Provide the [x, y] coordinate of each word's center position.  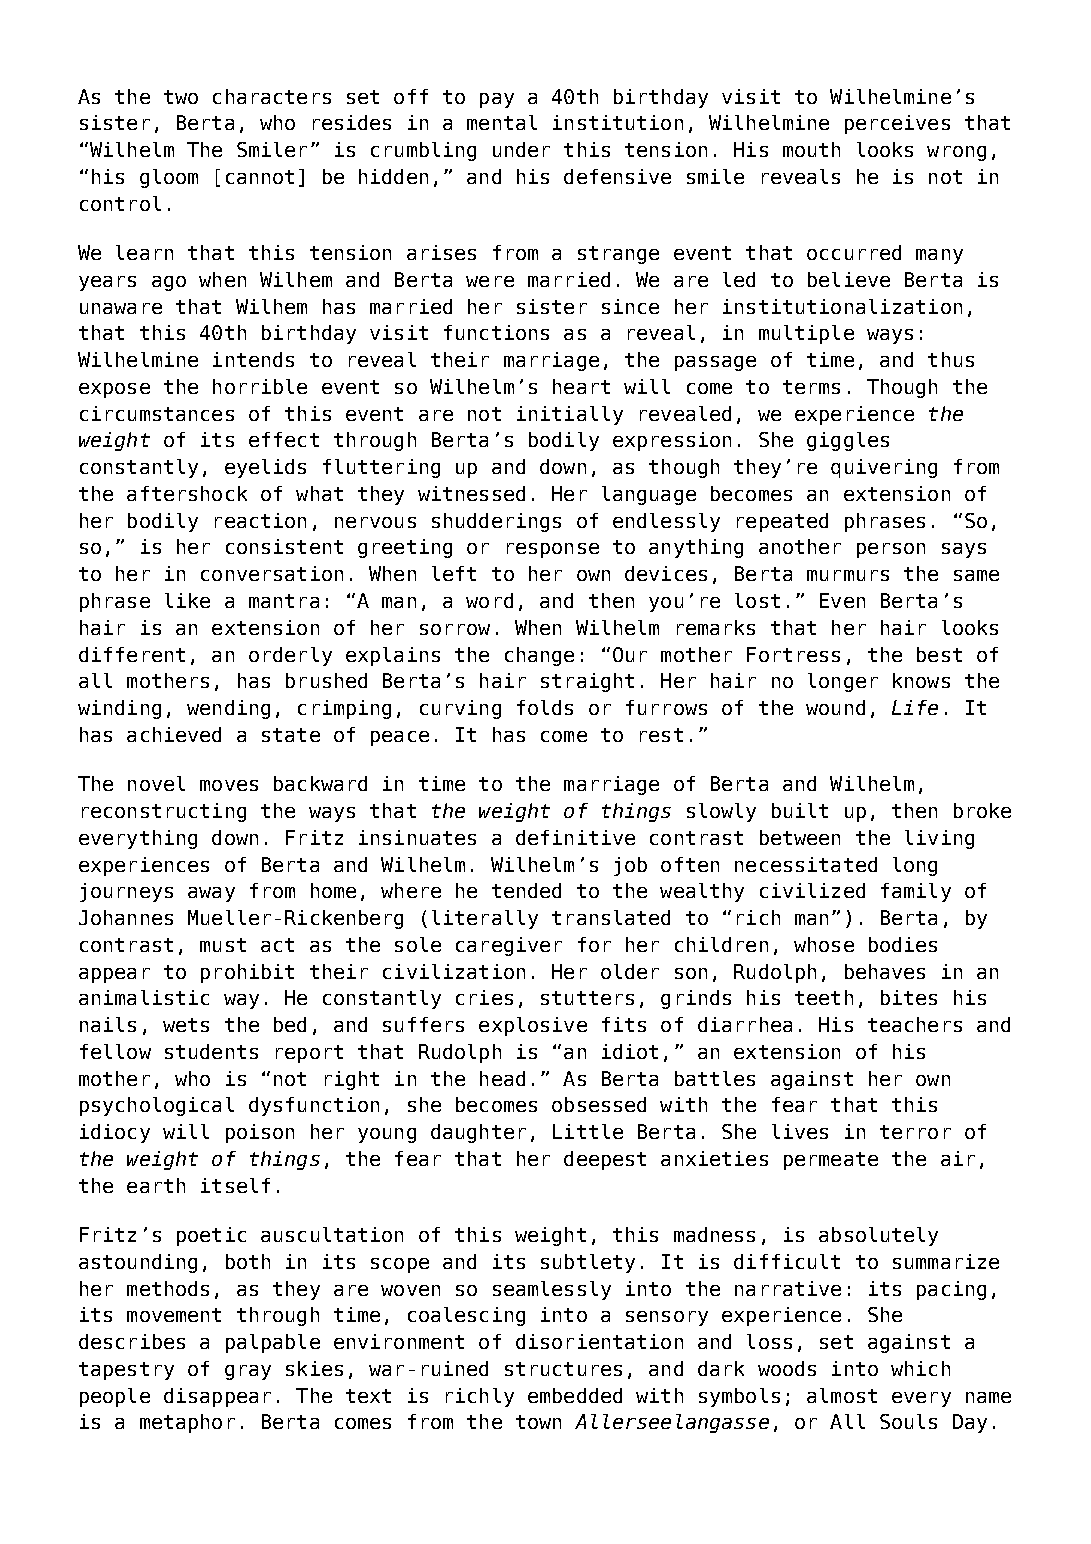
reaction [260, 520]
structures [563, 1369]
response [553, 550]
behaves [885, 971]
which [920, 1368]
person [891, 550]
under [521, 149]
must [223, 945]
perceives [897, 124]
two [181, 97]
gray [248, 1372]
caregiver [509, 946]
